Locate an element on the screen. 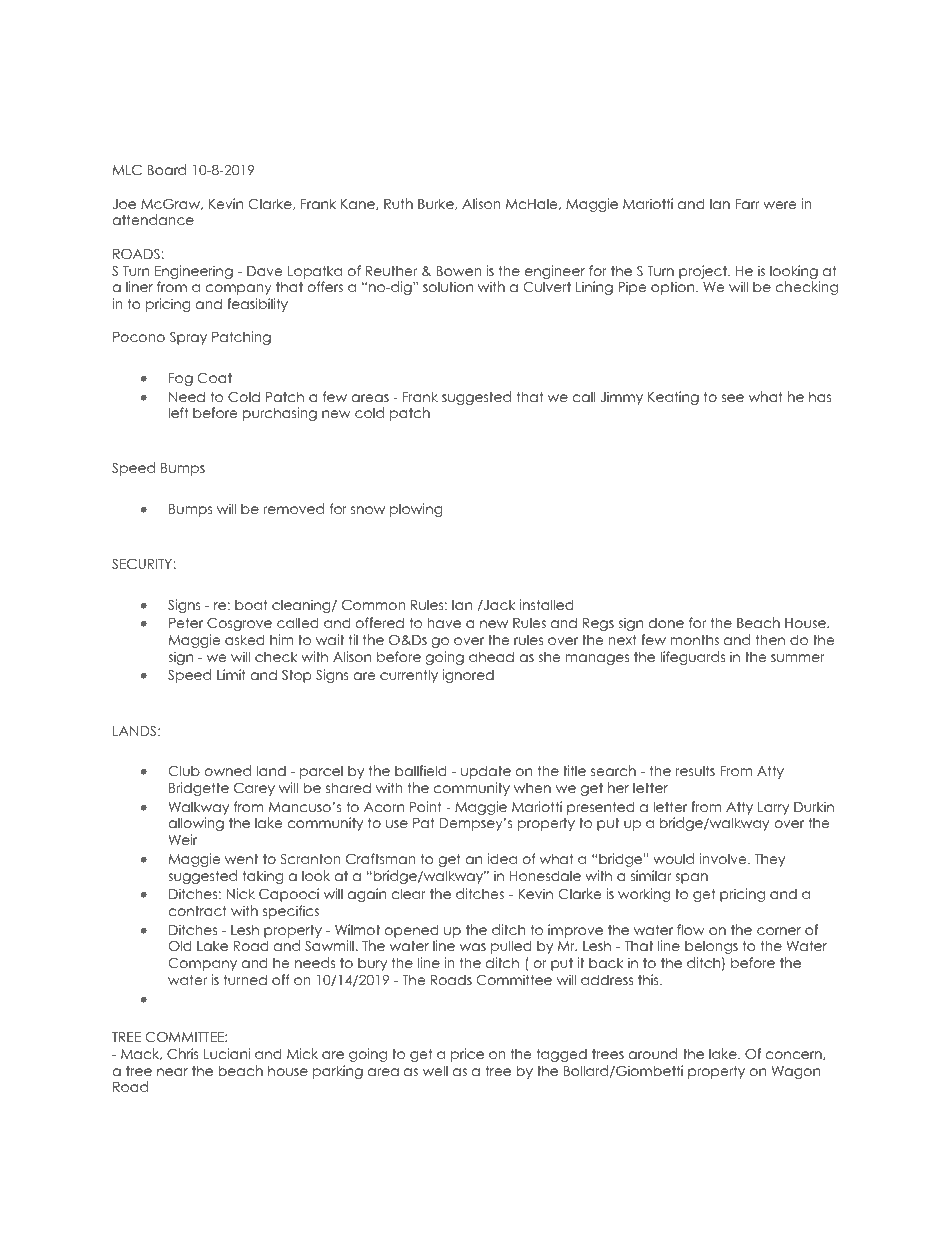 This screenshot has width=952, height=1233. Peter is located at coordinates (186, 623).
